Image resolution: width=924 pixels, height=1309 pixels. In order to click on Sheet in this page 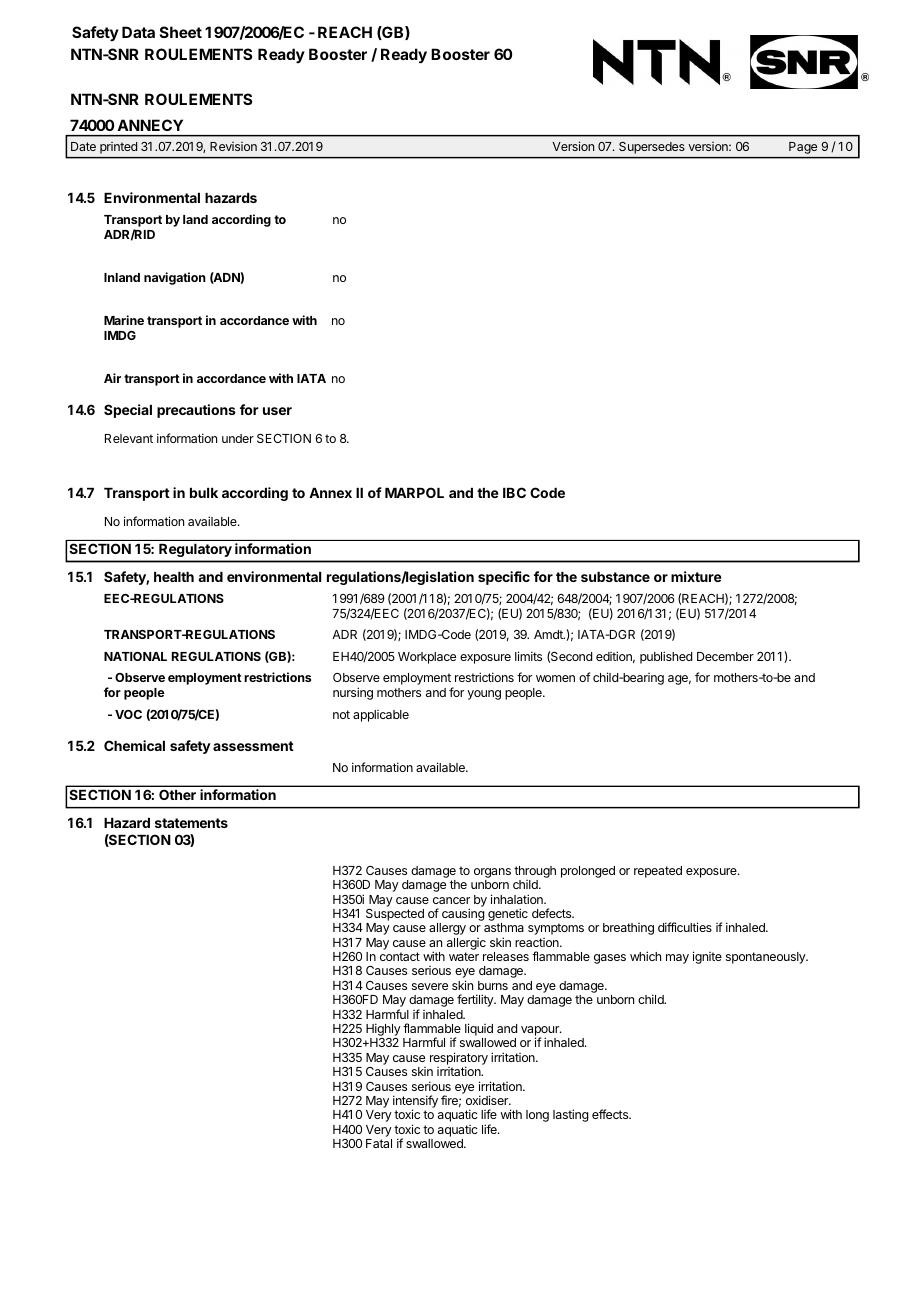, I will do `click(181, 32)`.
